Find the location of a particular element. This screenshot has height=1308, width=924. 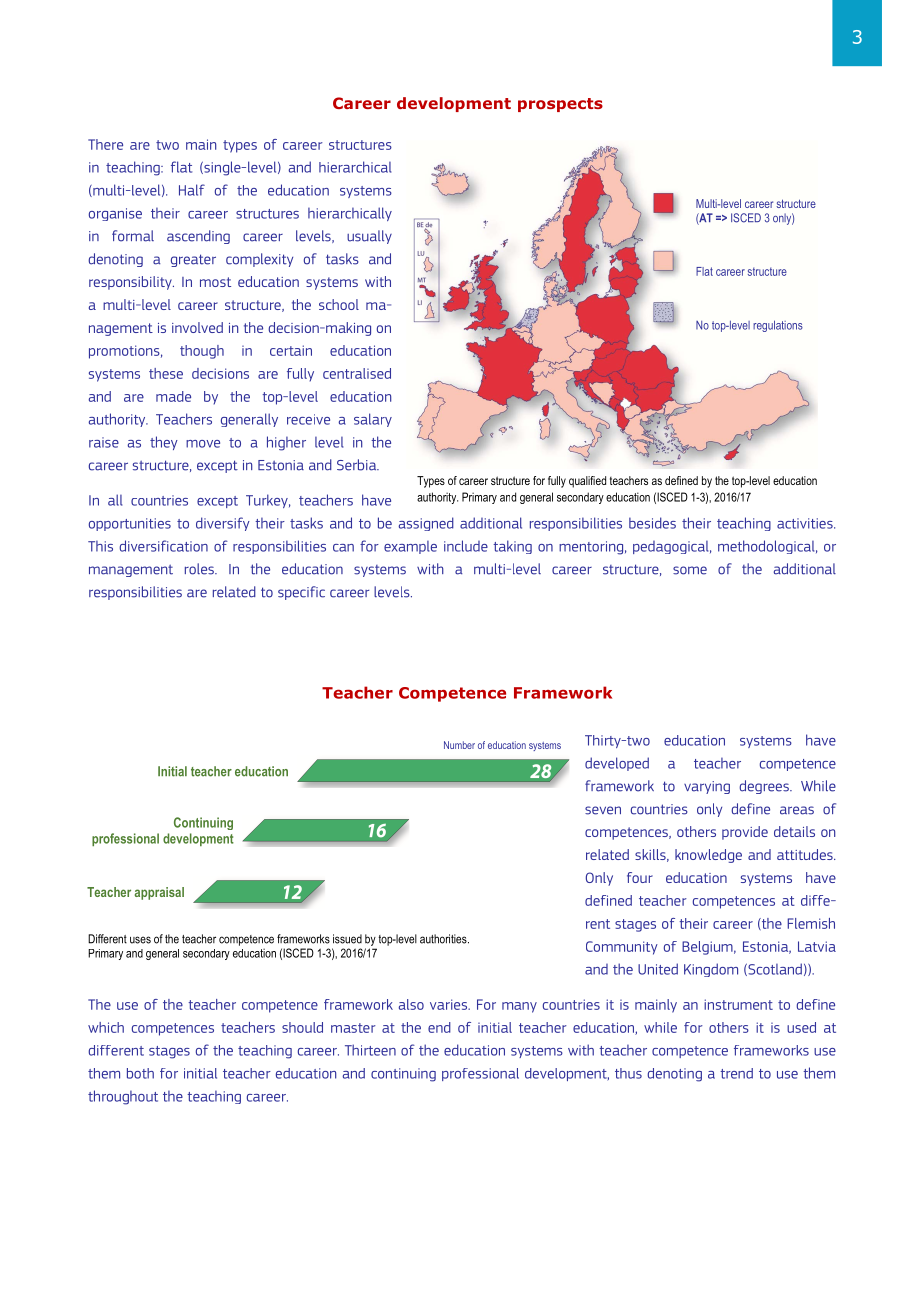

activities is located at coordinates (806, 523).
